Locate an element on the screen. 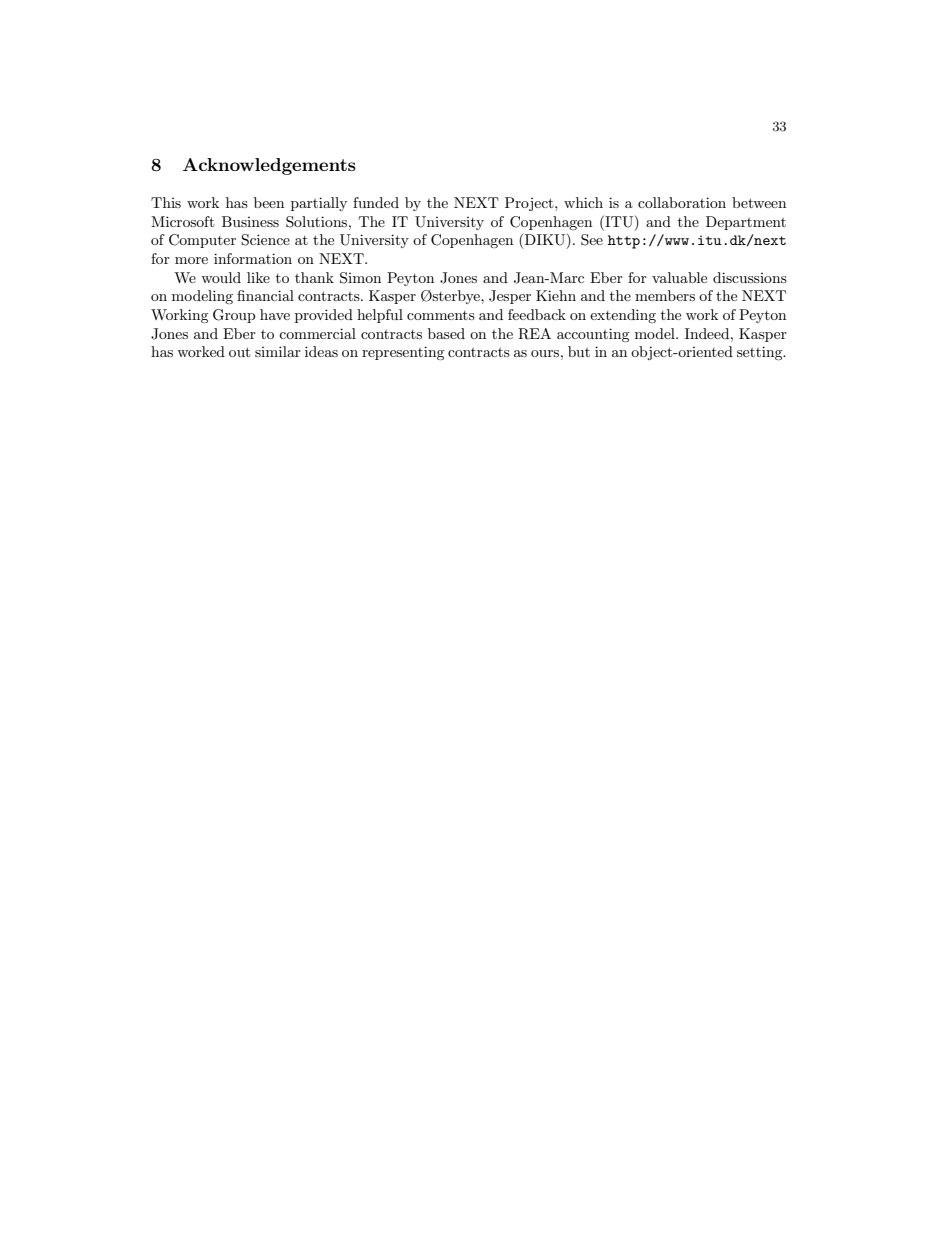 Image resolution: width=952 pixels, height=1233 pixels. extending is located at coordinates (623, 316).
